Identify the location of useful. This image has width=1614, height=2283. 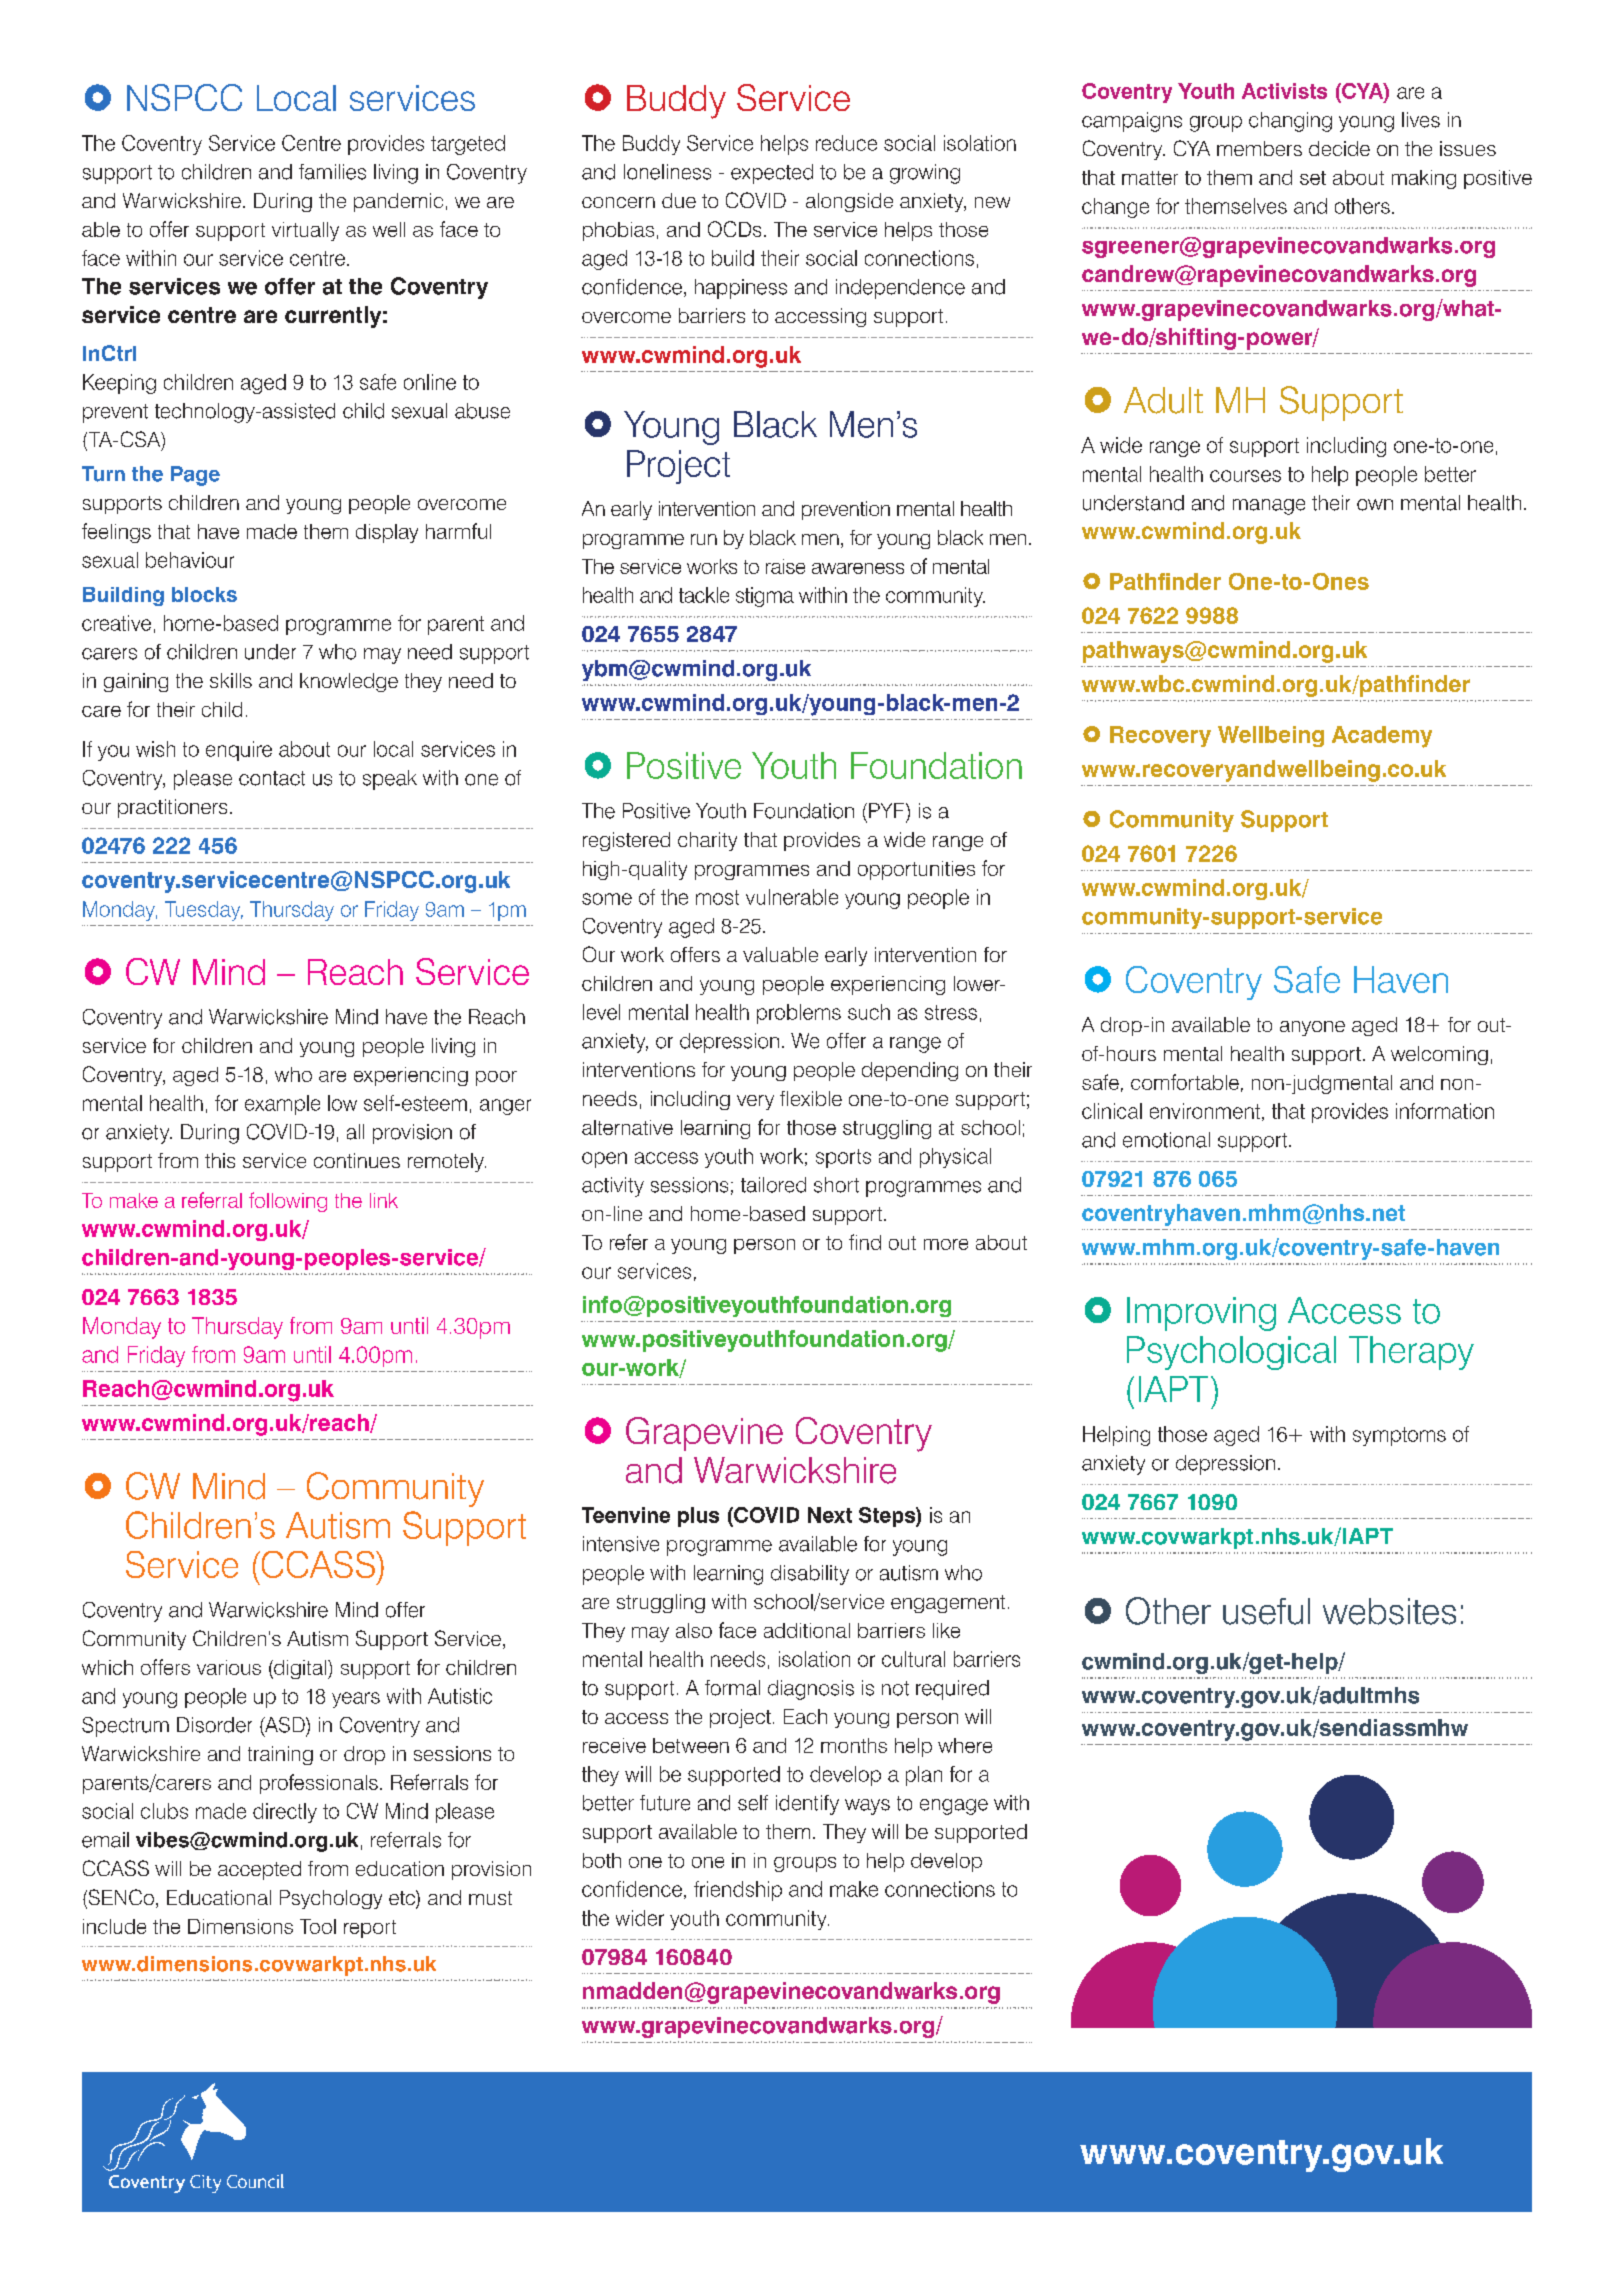
(1266, 1611).
